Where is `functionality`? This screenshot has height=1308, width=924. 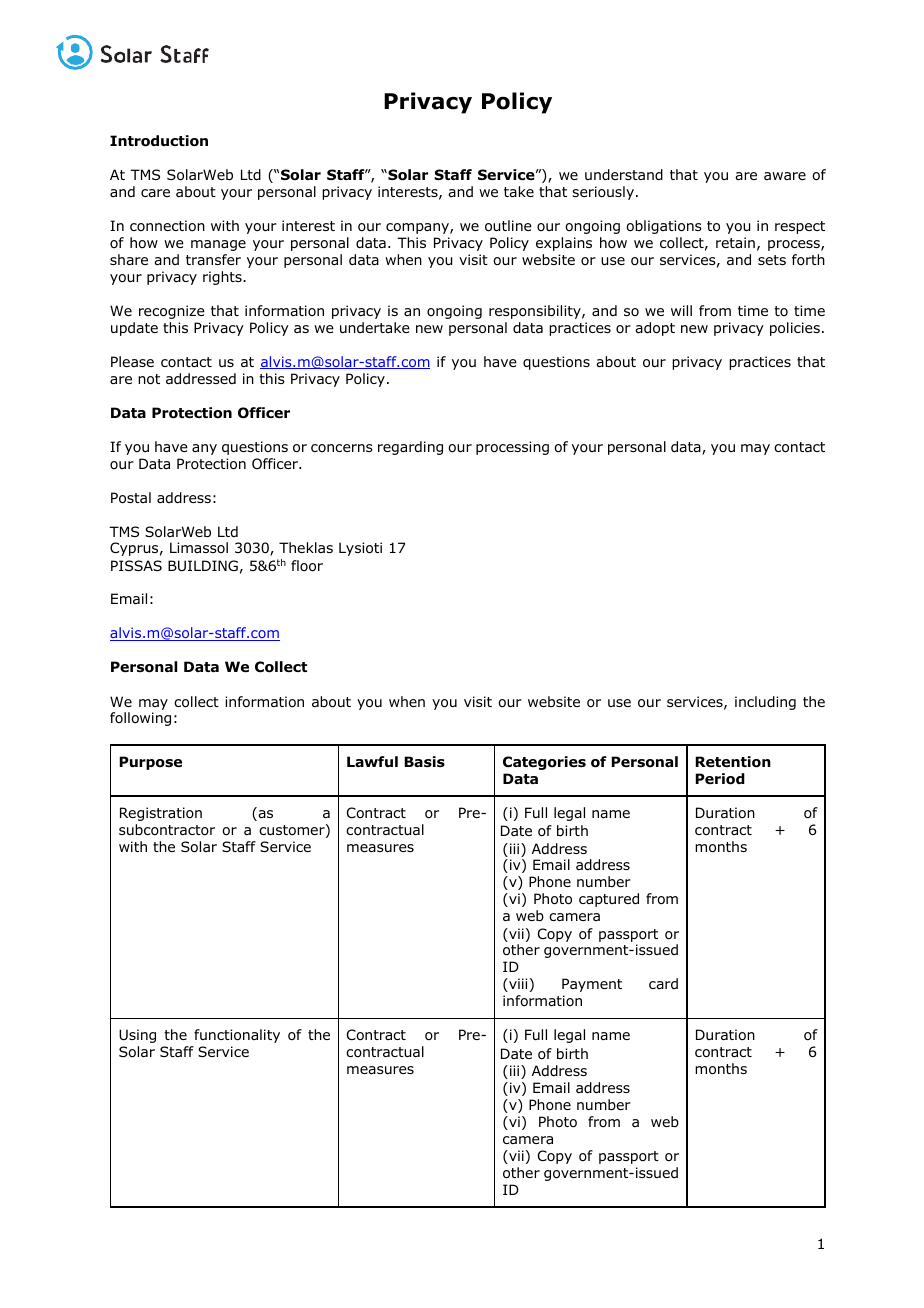 functionality is located at coordinates (237, 1036).
